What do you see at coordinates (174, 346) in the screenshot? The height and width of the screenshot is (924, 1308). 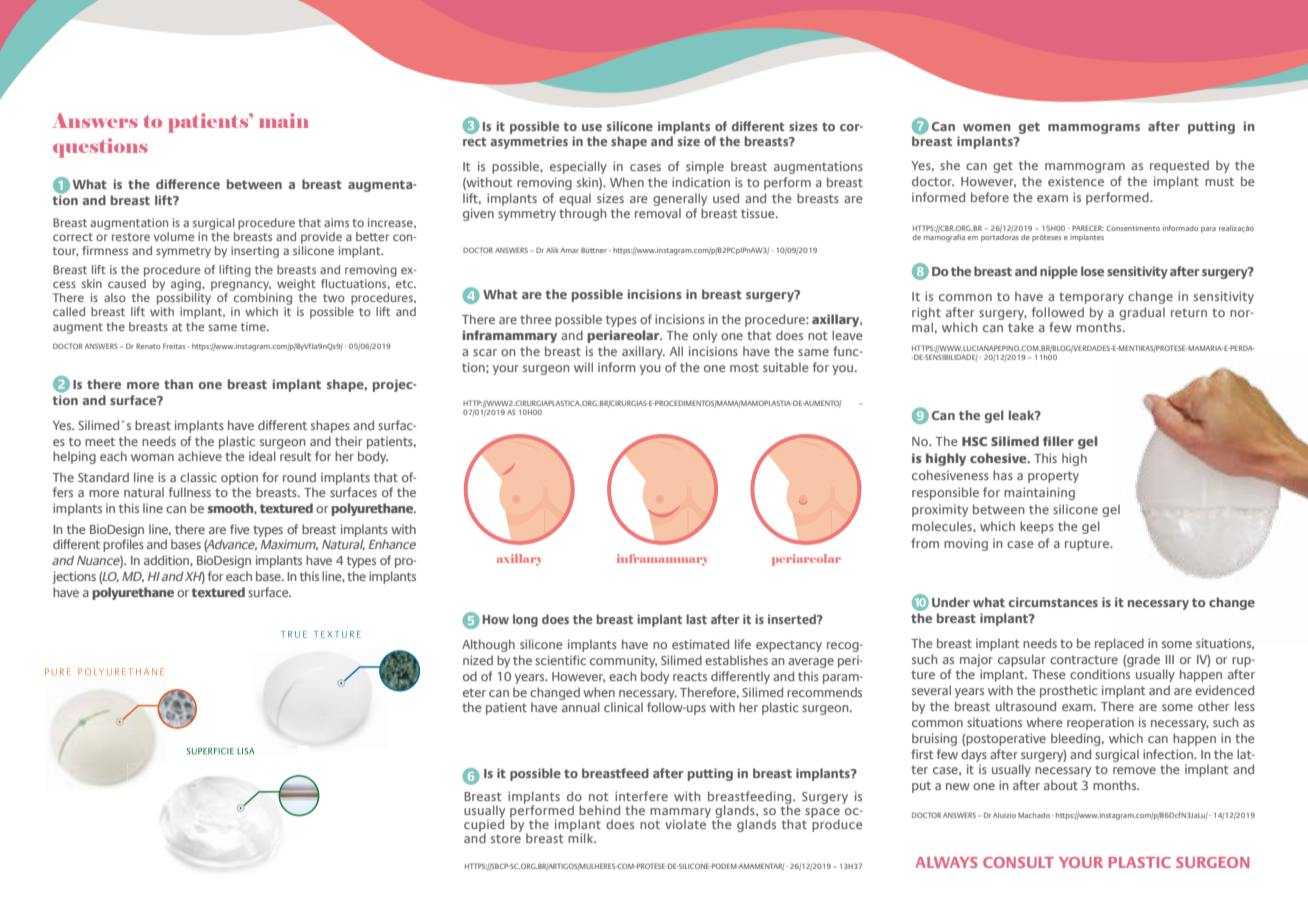 I see `Freitas` at bounding box center [174, 346].
